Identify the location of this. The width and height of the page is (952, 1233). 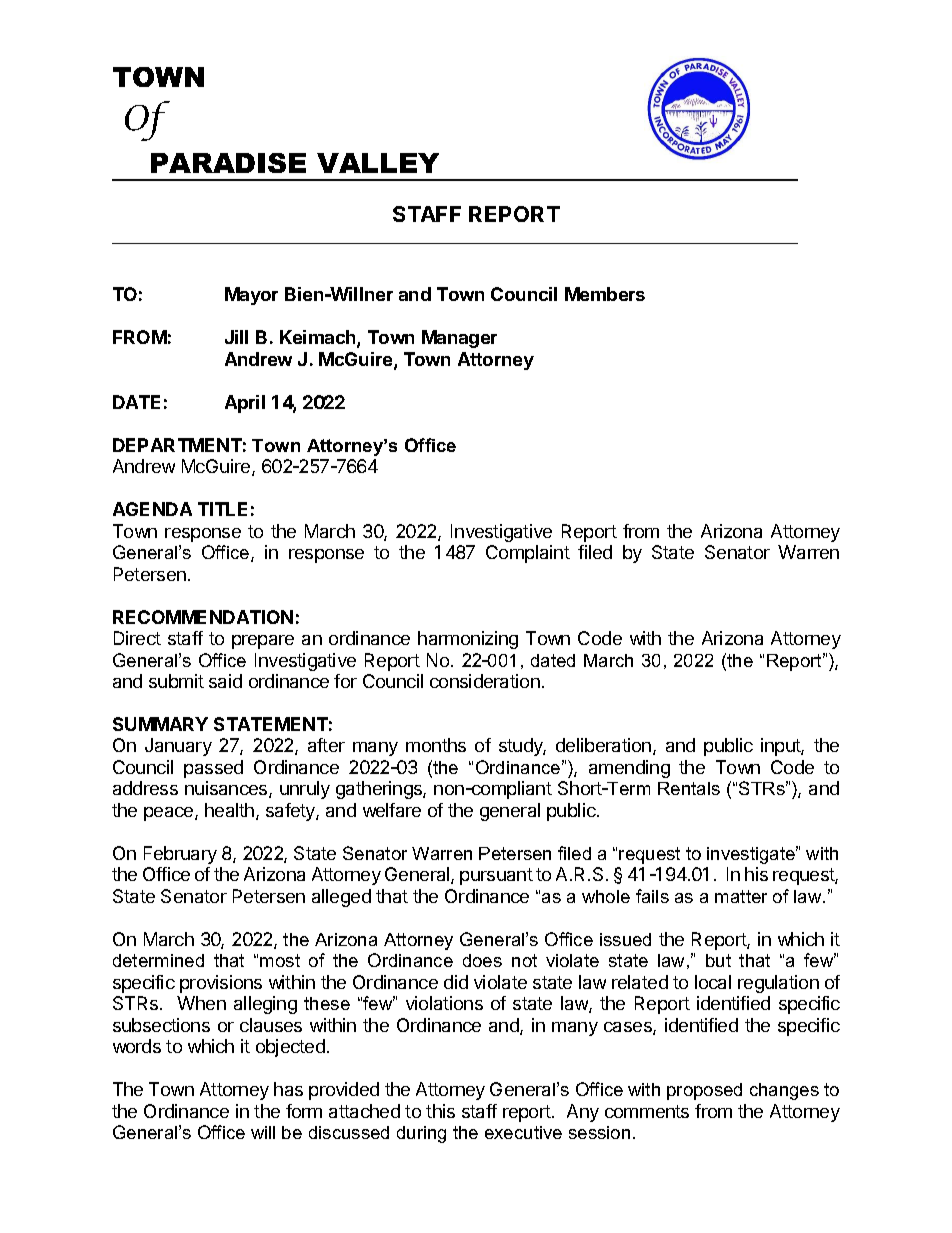
(440, 1111).
